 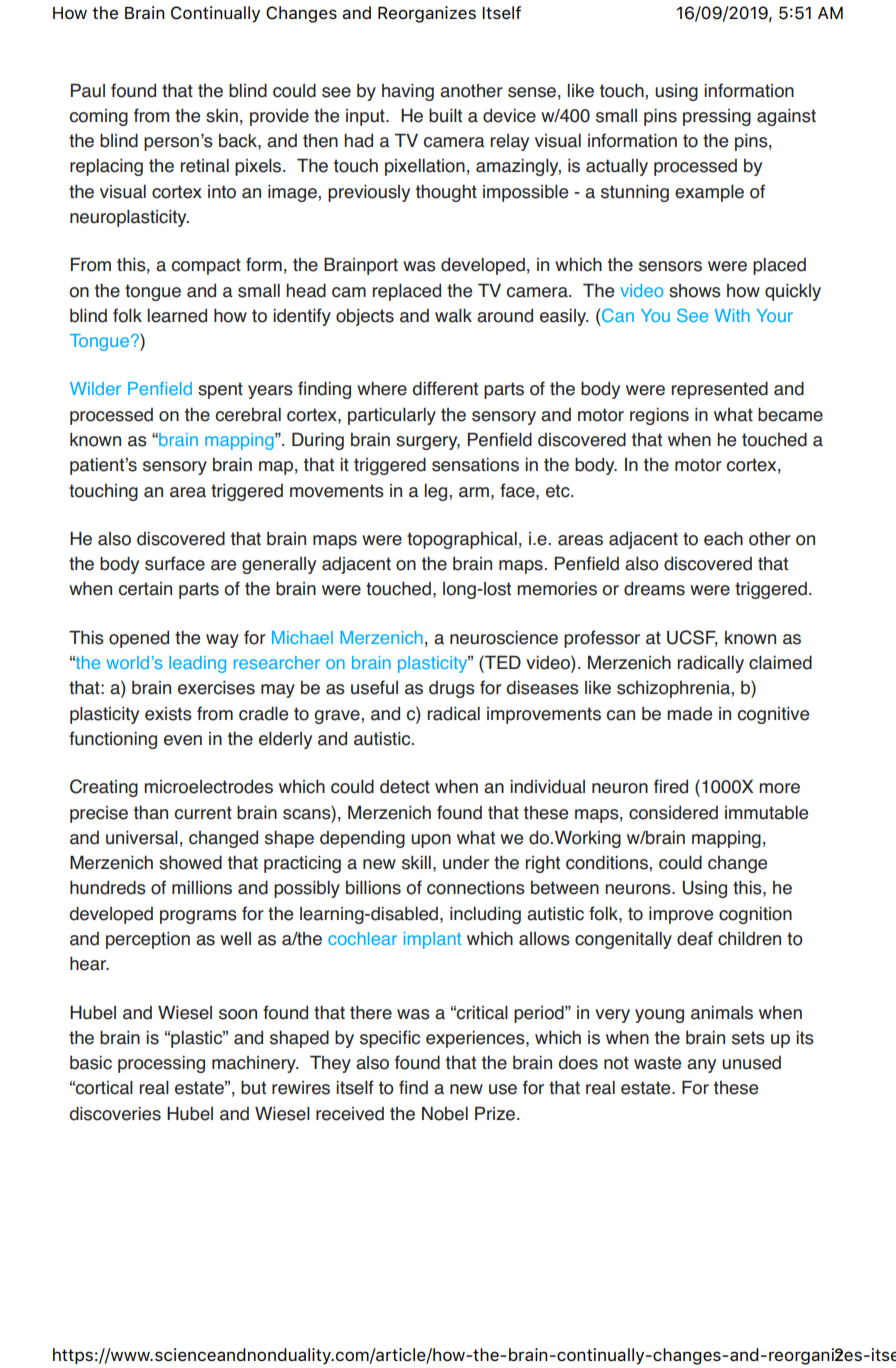 What do you see at coordinates (717, 117) in the screenshot?
I see `pressing` at bounding box center [717, 117].
